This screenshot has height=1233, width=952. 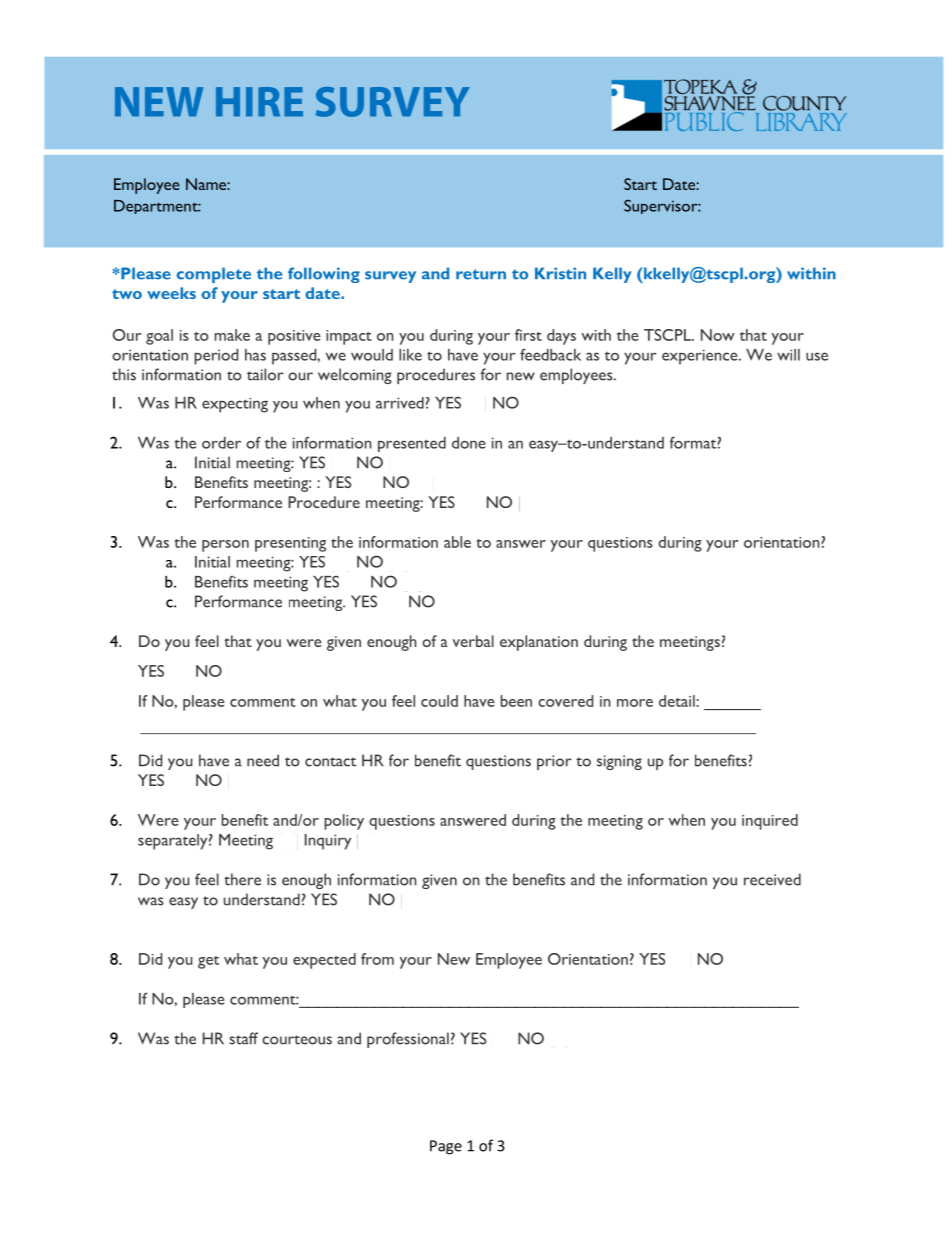 What do you see at coordinates (243, 1038) in the screenshot?
I see `staff` at bounding box center [243, 1038].
